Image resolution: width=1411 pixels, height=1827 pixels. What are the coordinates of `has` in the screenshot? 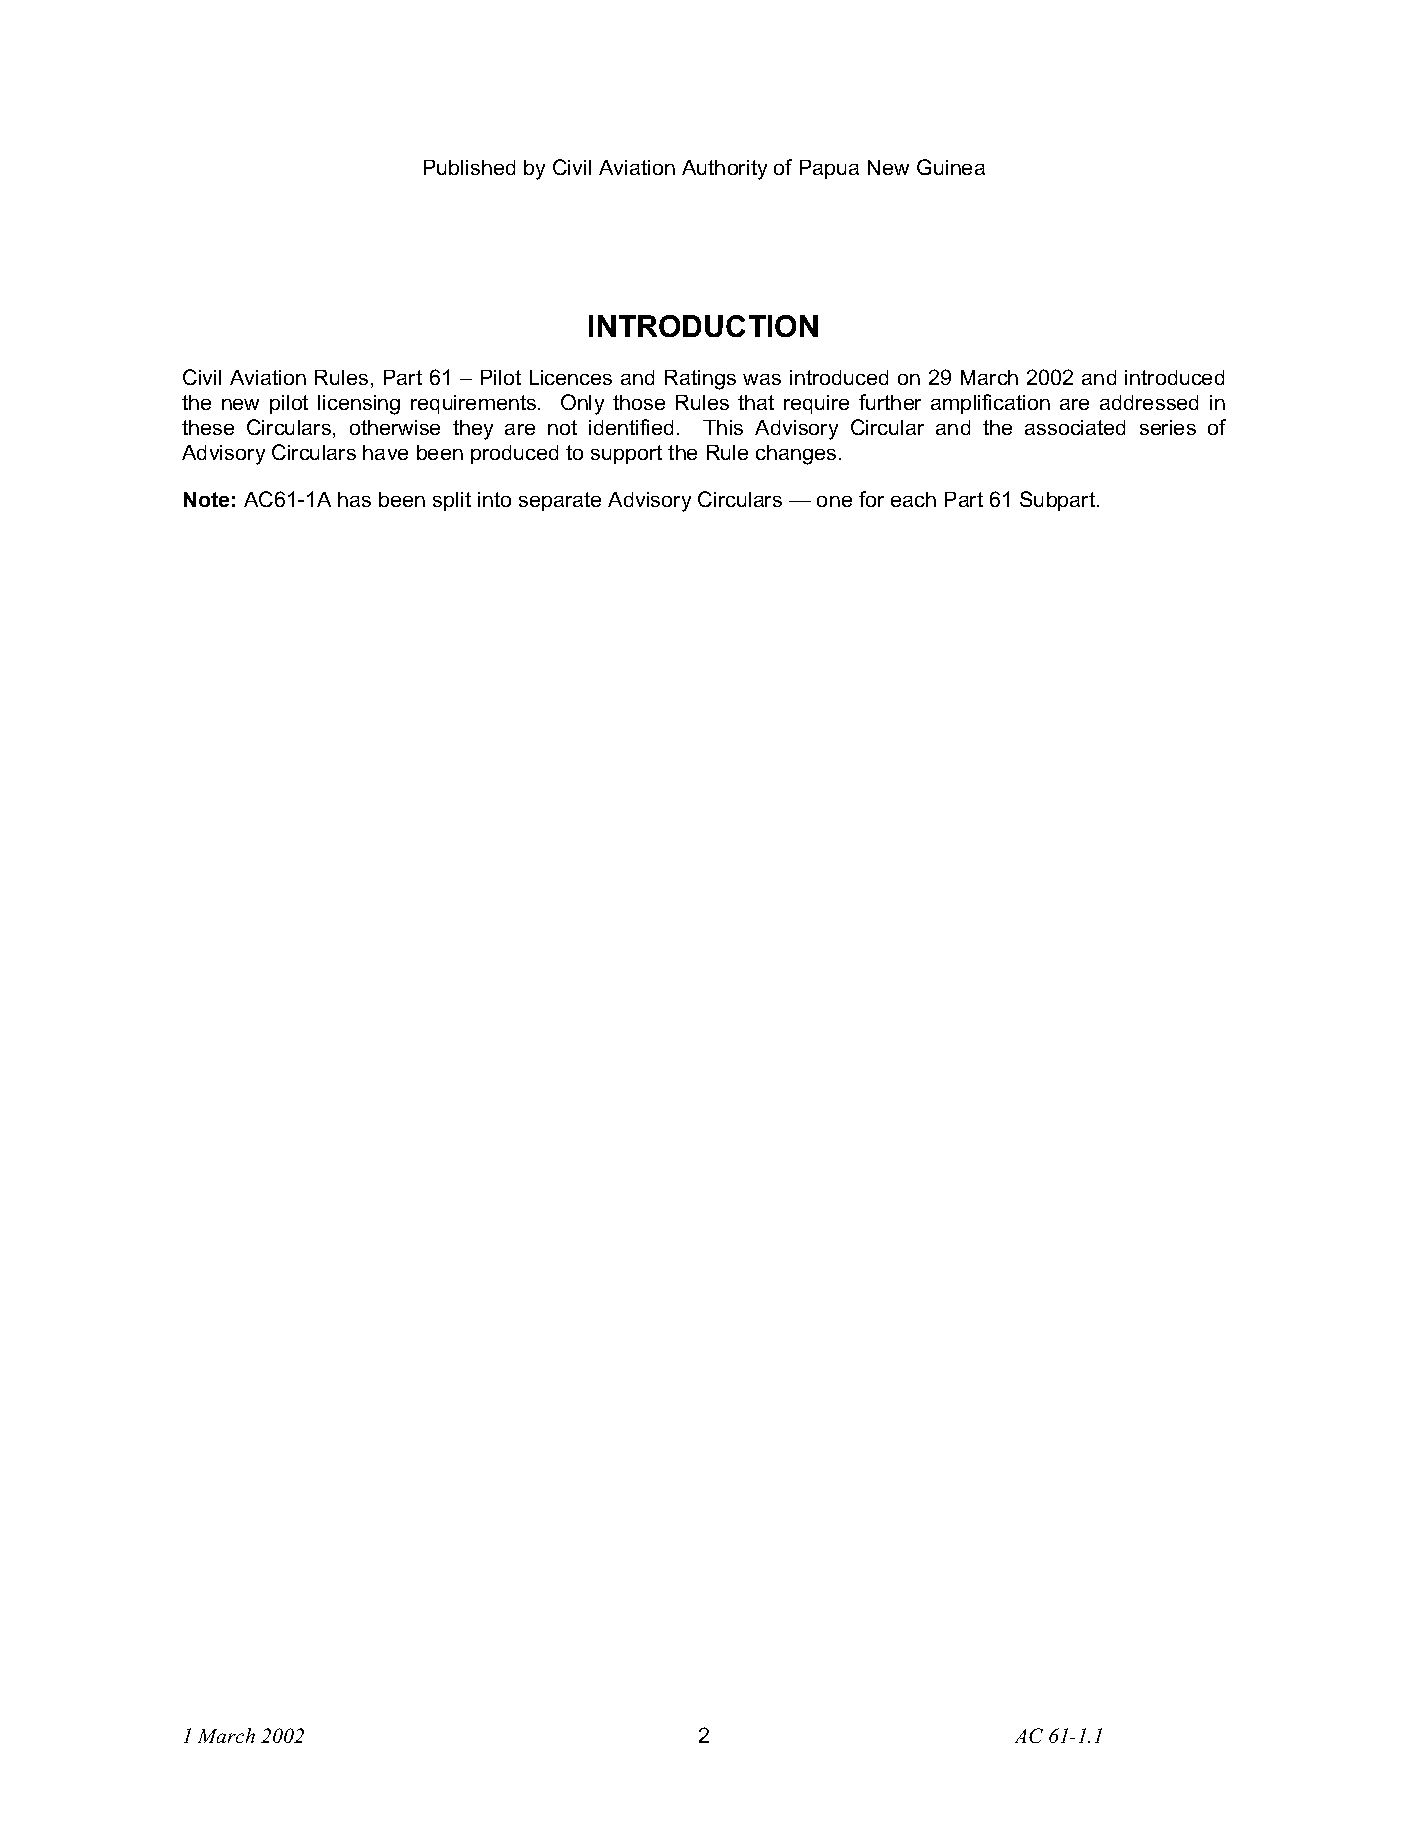 It's located at (354, 499).
